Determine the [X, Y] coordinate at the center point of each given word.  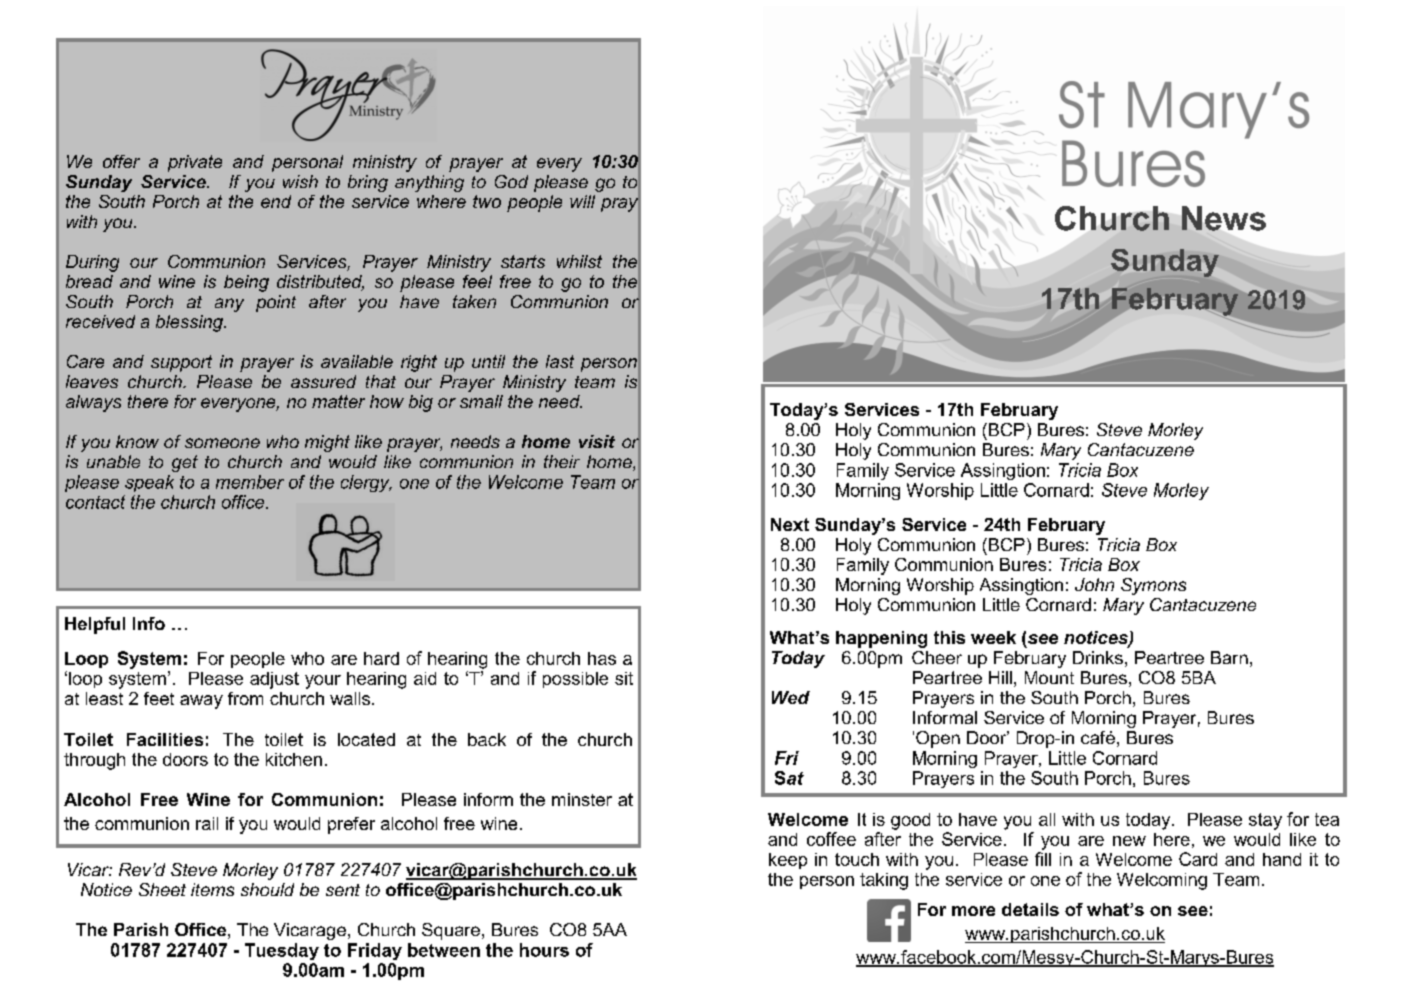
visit [597, 441]
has [602, 658]
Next [790, 524]
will [582, 201]
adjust [274, 680]
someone [222, 443]
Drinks [1098, 657]
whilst [579, 261]
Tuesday [282, 951]
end [276, 201]
